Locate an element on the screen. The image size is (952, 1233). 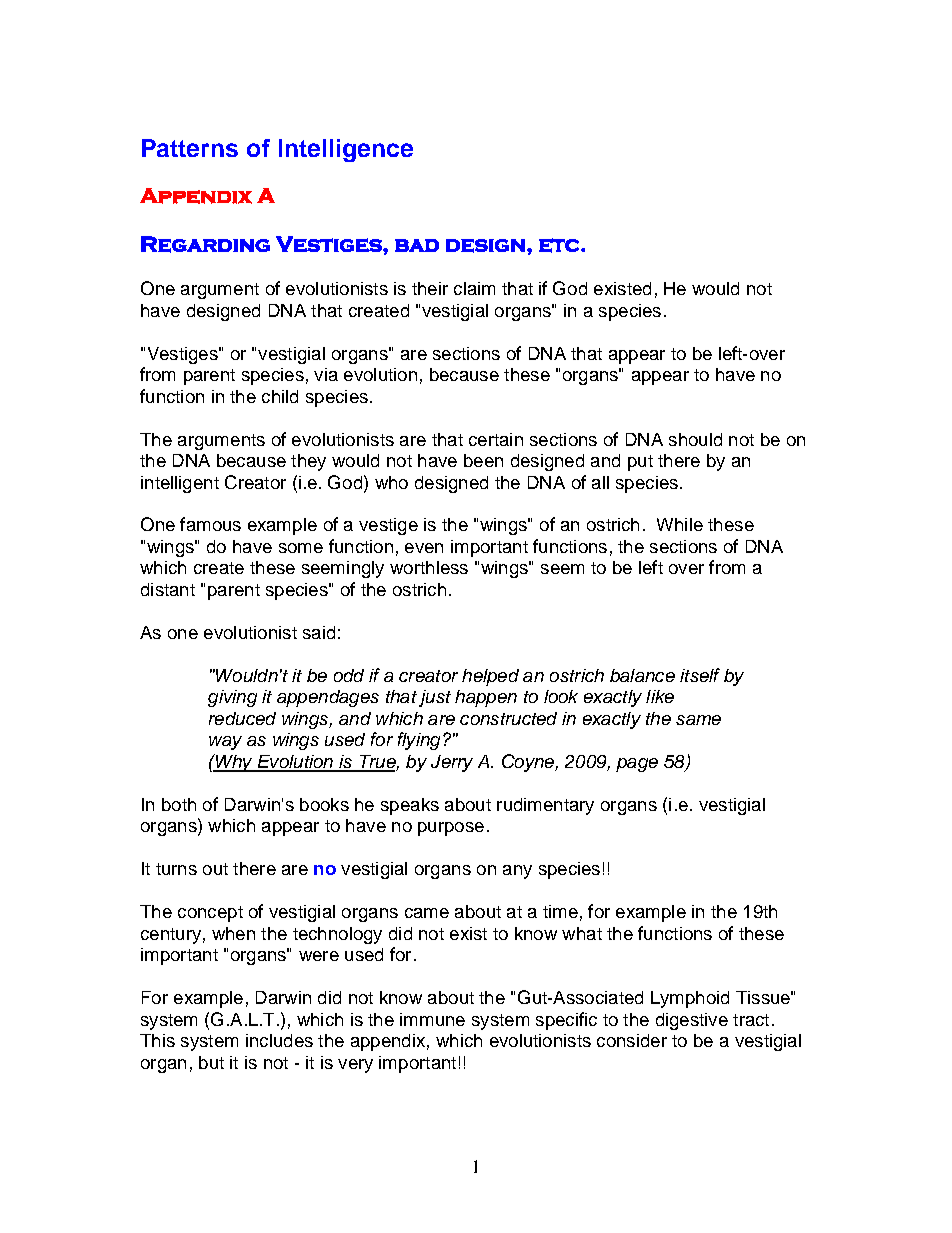
worthless is located at coordinates (429, 567).
